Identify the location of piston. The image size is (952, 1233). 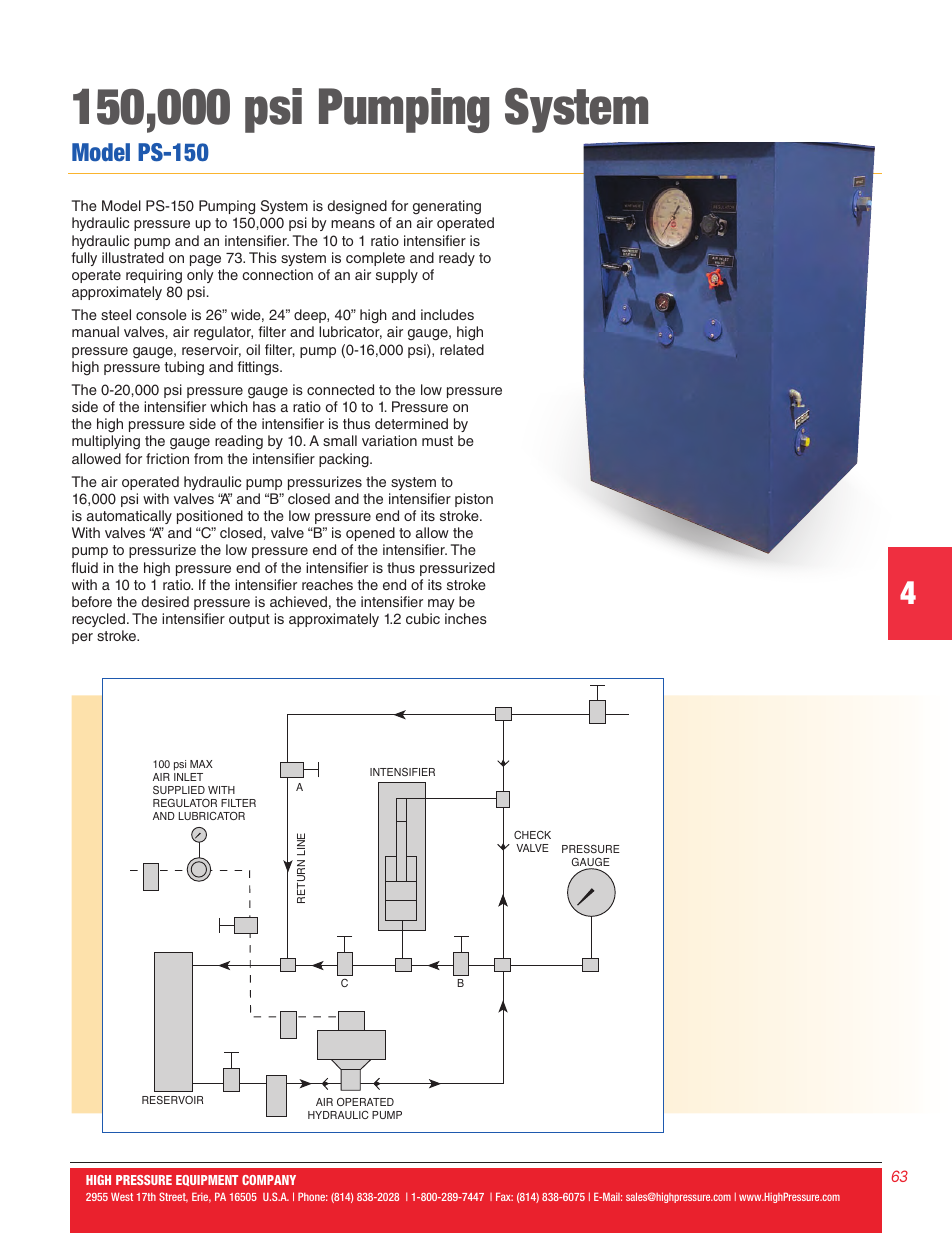
(474, 500).
